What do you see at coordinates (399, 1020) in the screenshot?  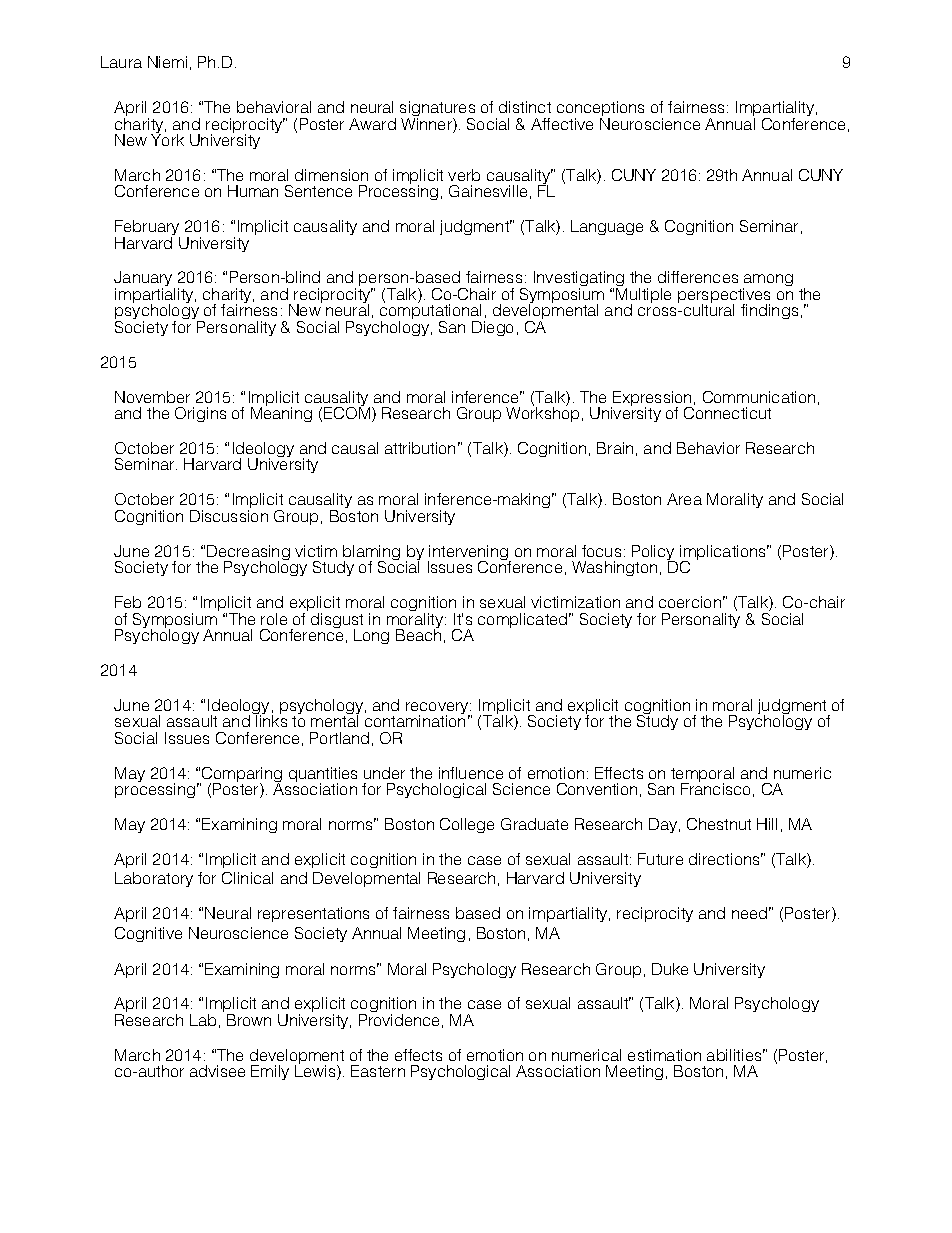 I see `Providence` at bounding box center [399, 1020].
